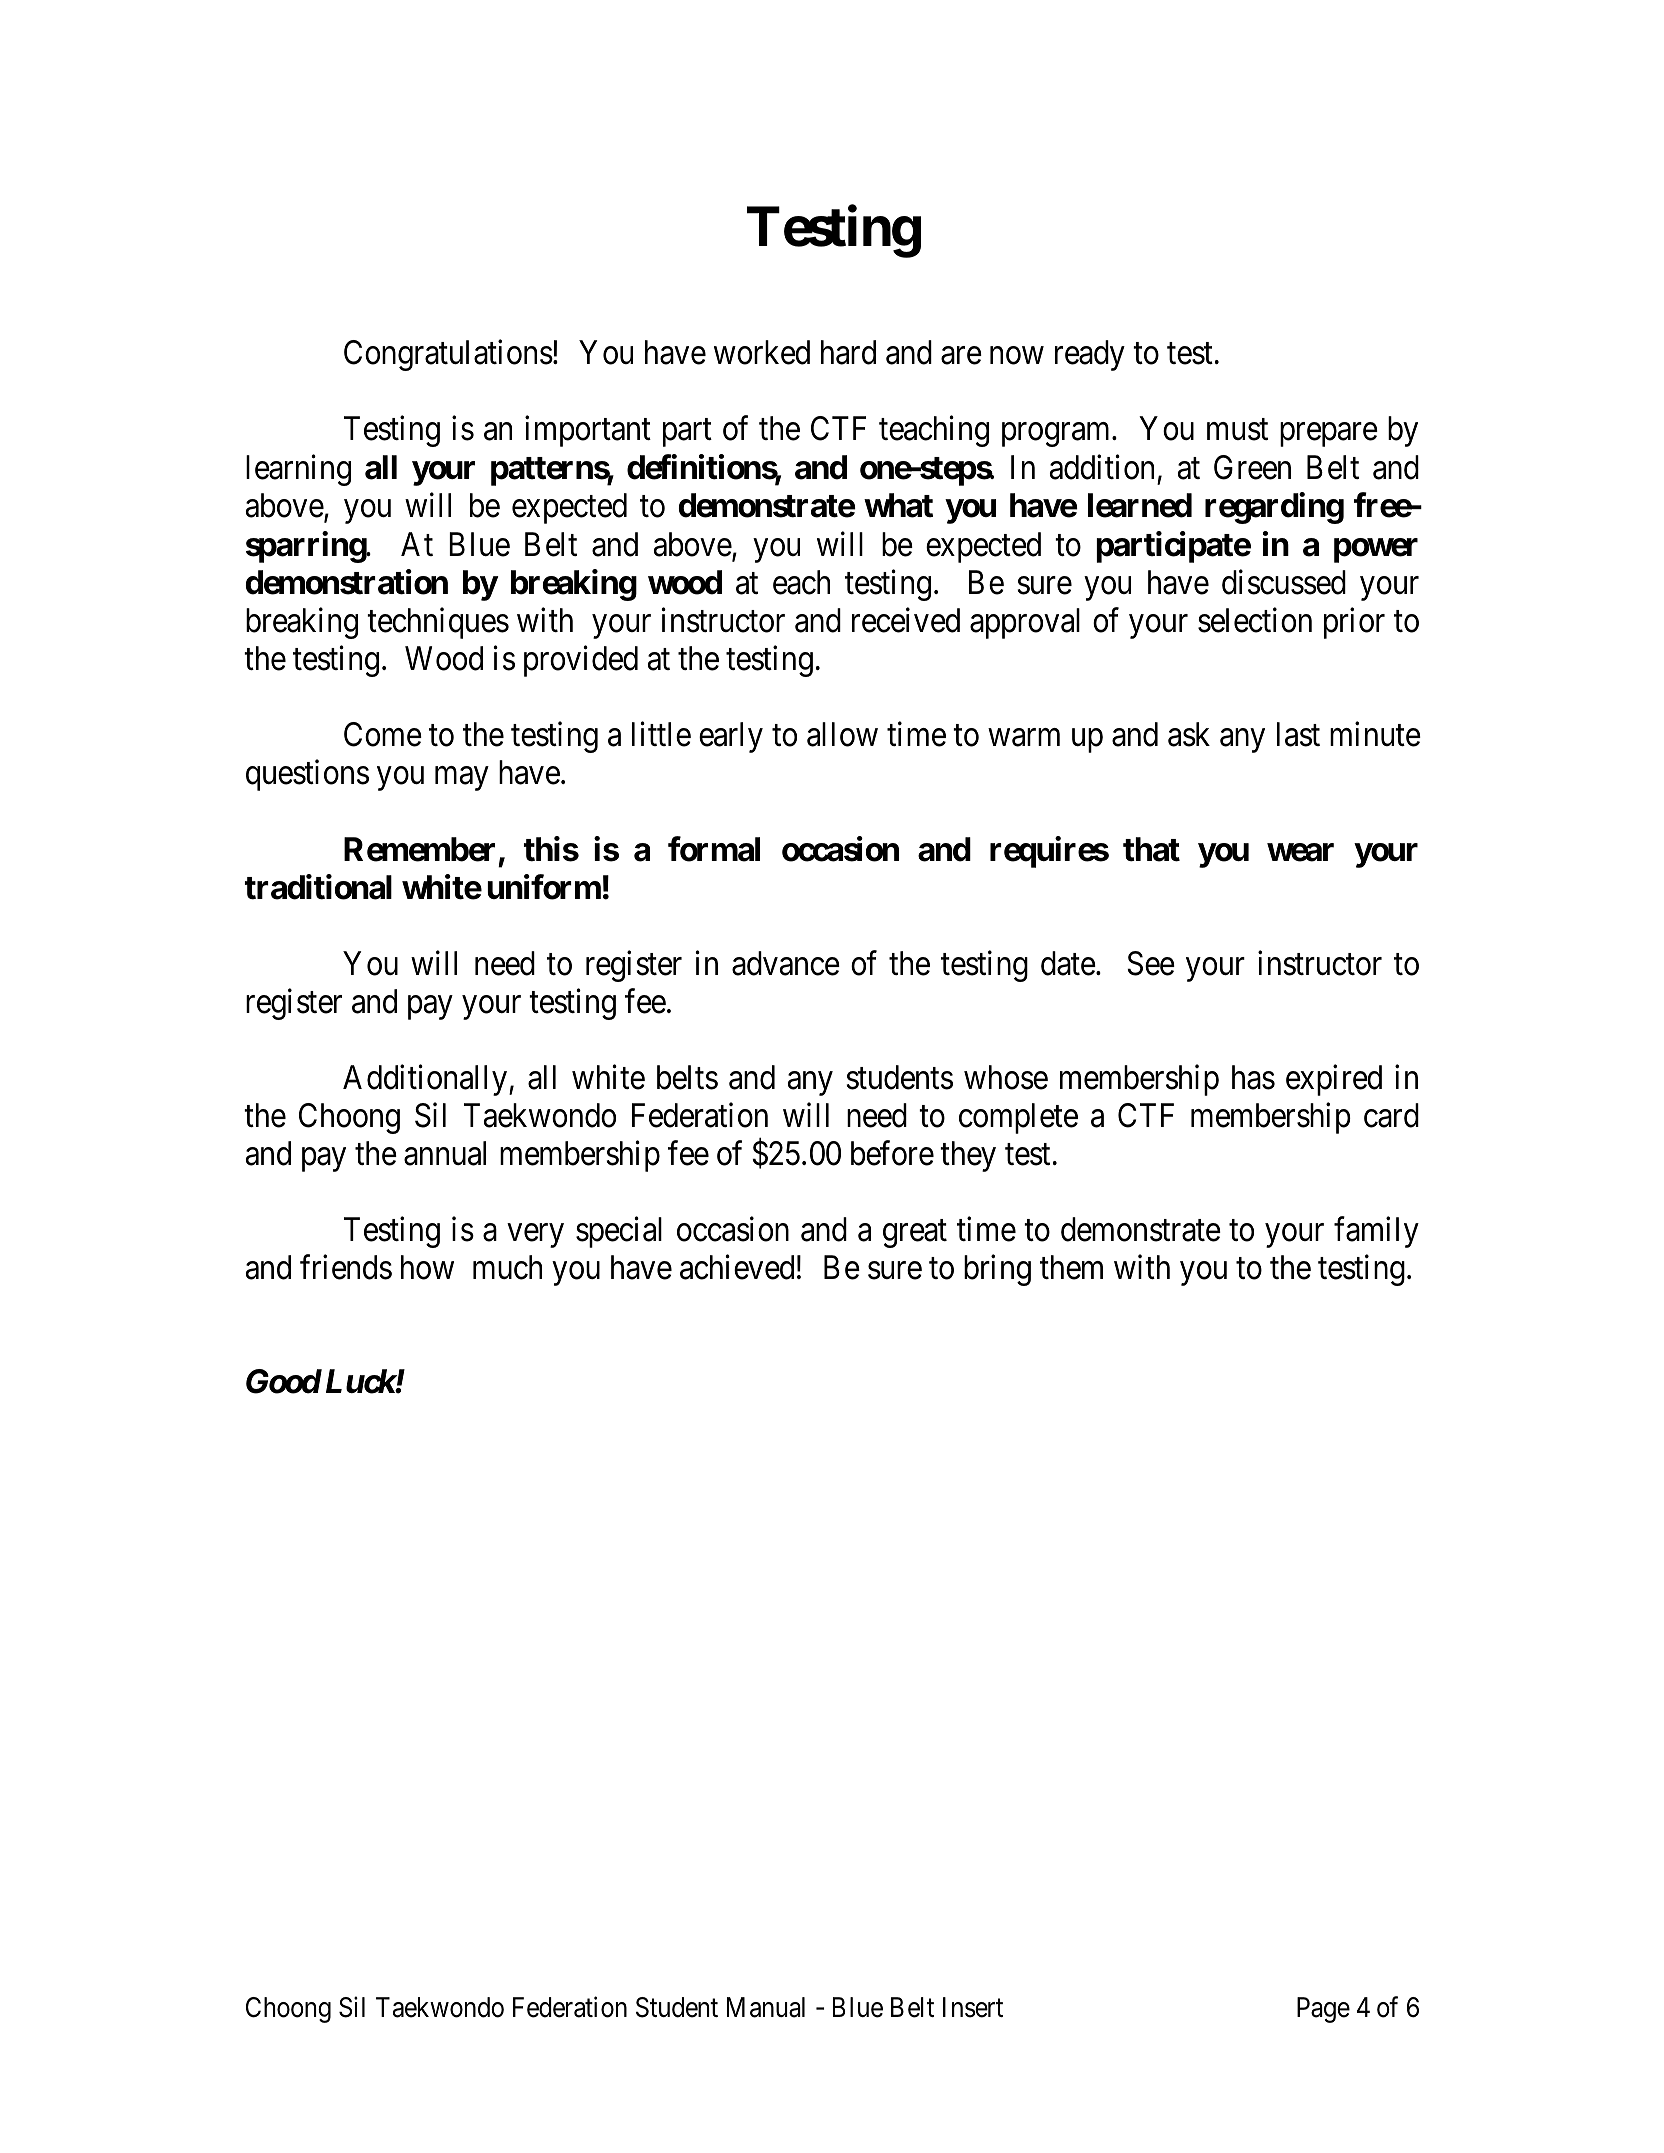 This document has width=1664, height=2153. I want to click on learning, so click(298, 470).
